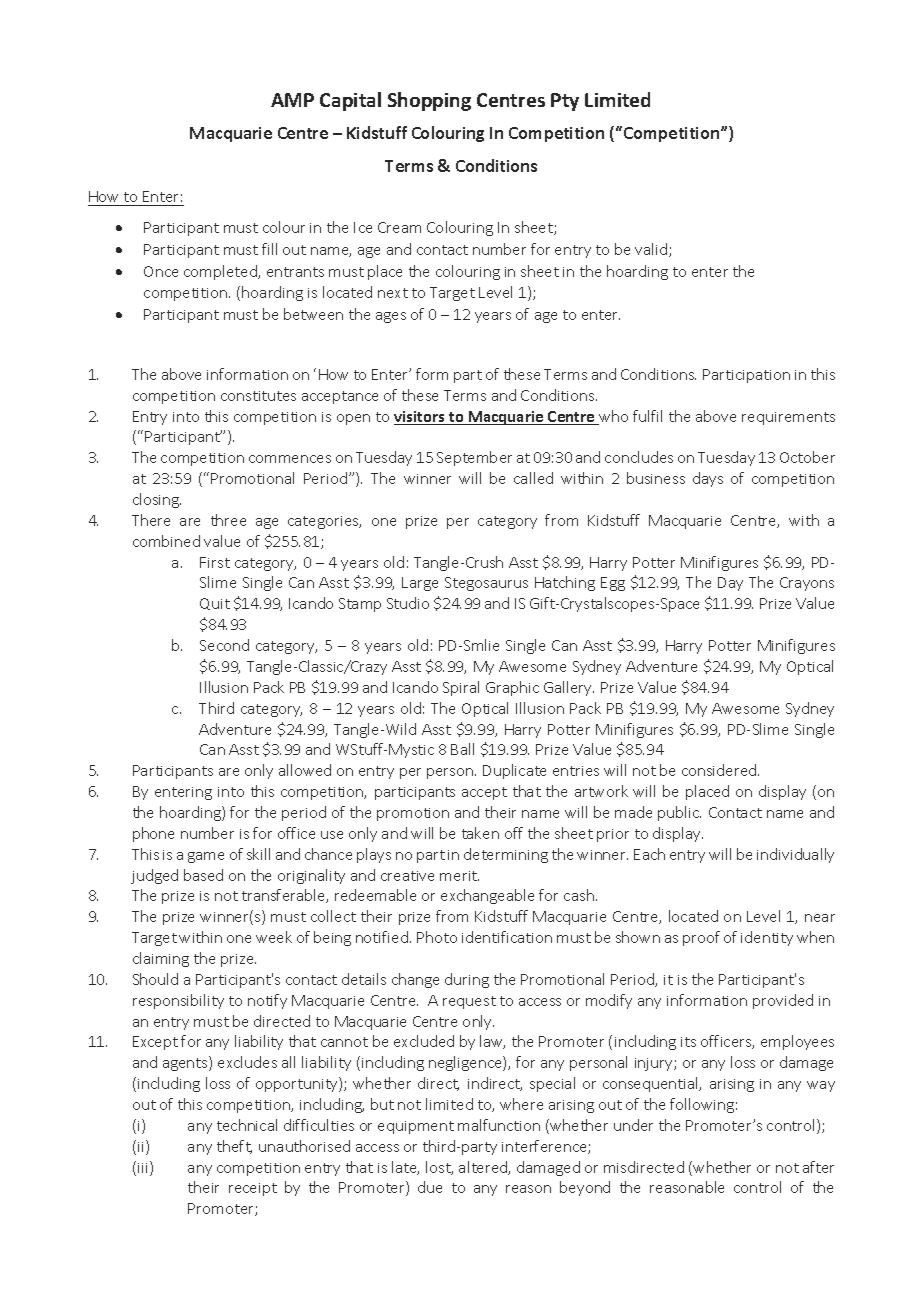 Image resolution: width=924 pixels, height=1308 pixels. What do you see at coordinates (234, 1147) in the page?
I see `theft` at bounding box center [234, 1147].
